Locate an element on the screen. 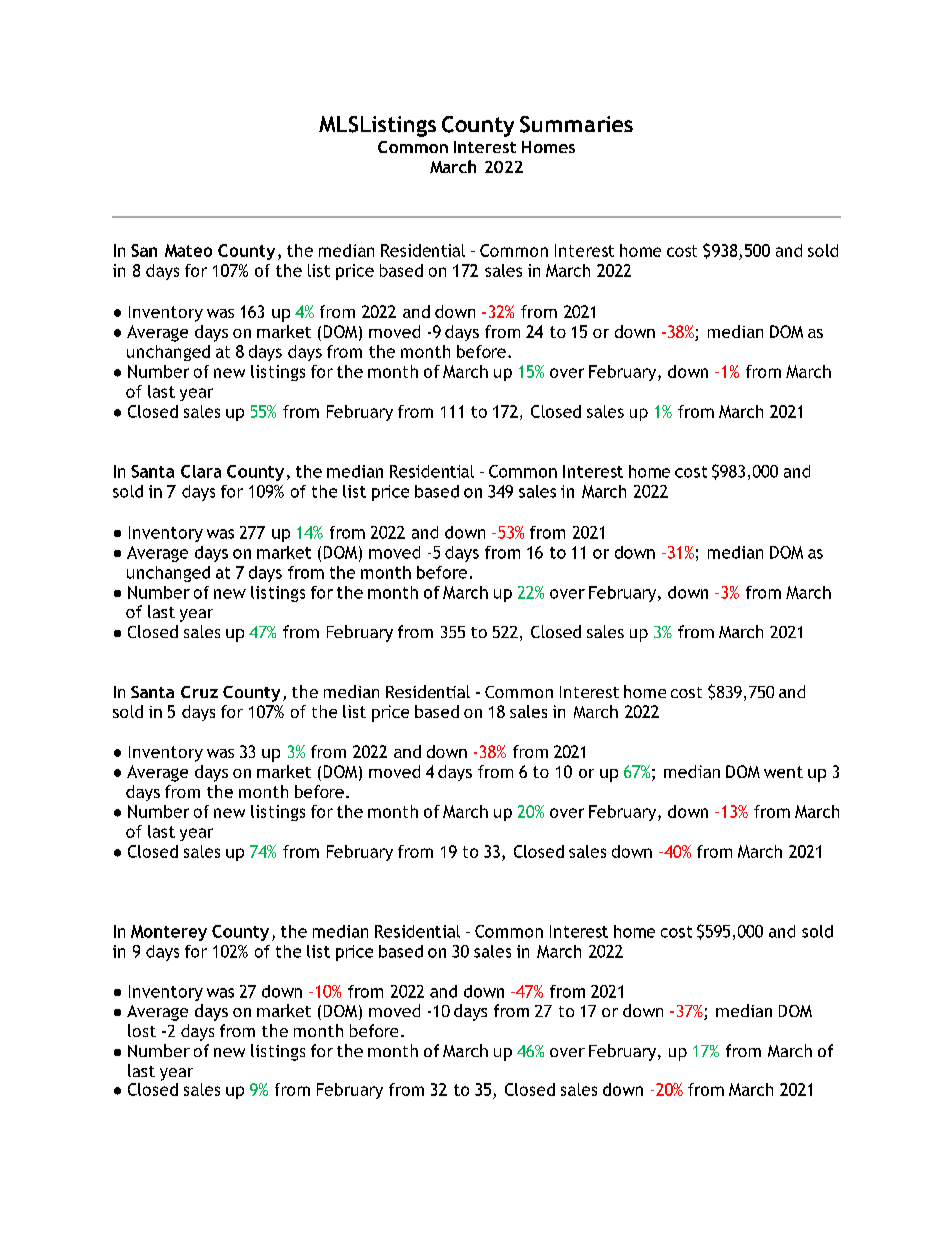  Summaries is located at coordinates (576, 124).
